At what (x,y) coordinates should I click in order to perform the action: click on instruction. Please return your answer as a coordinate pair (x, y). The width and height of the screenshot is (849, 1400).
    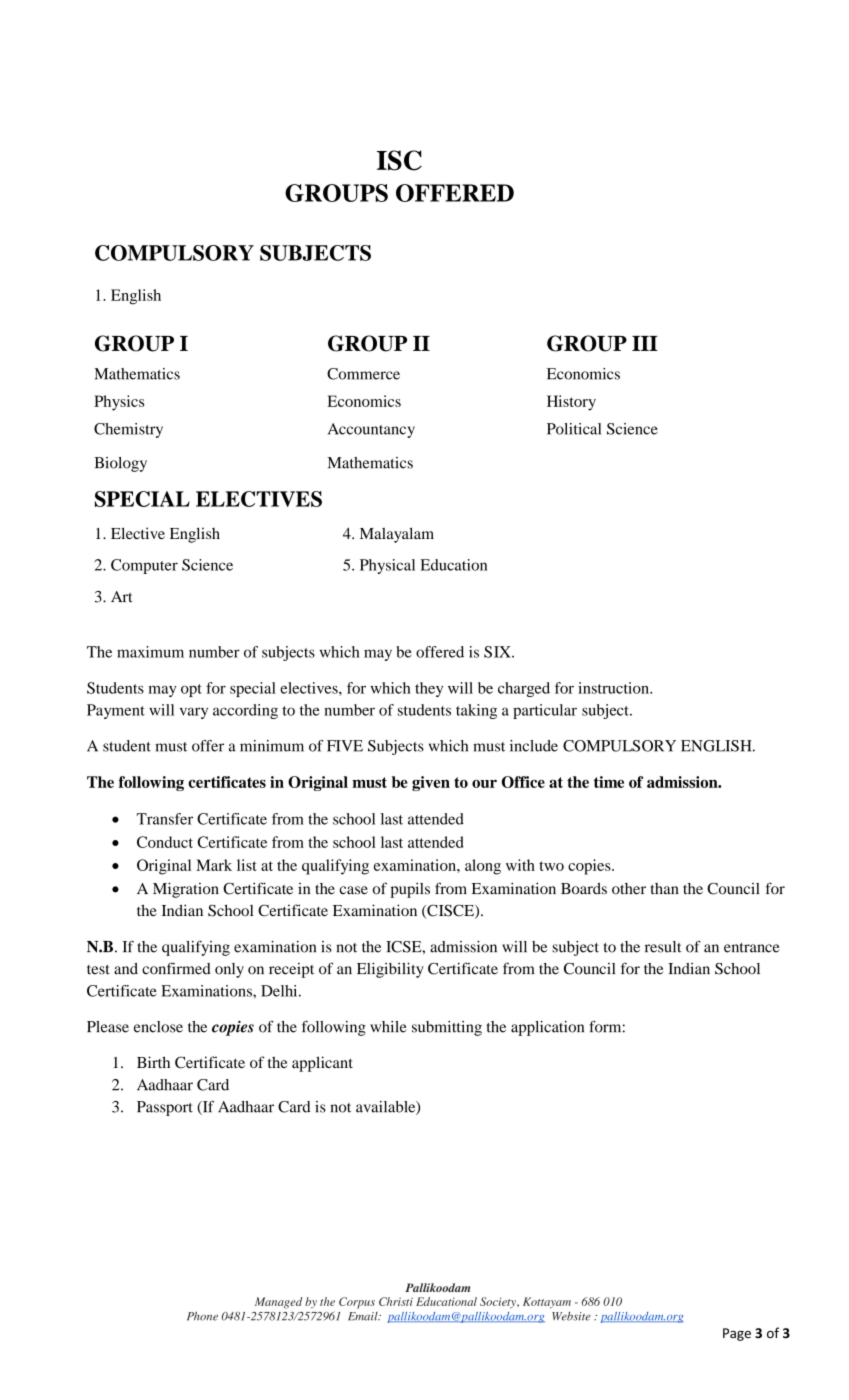
    Looking at the image, I should click on (614, 688).
